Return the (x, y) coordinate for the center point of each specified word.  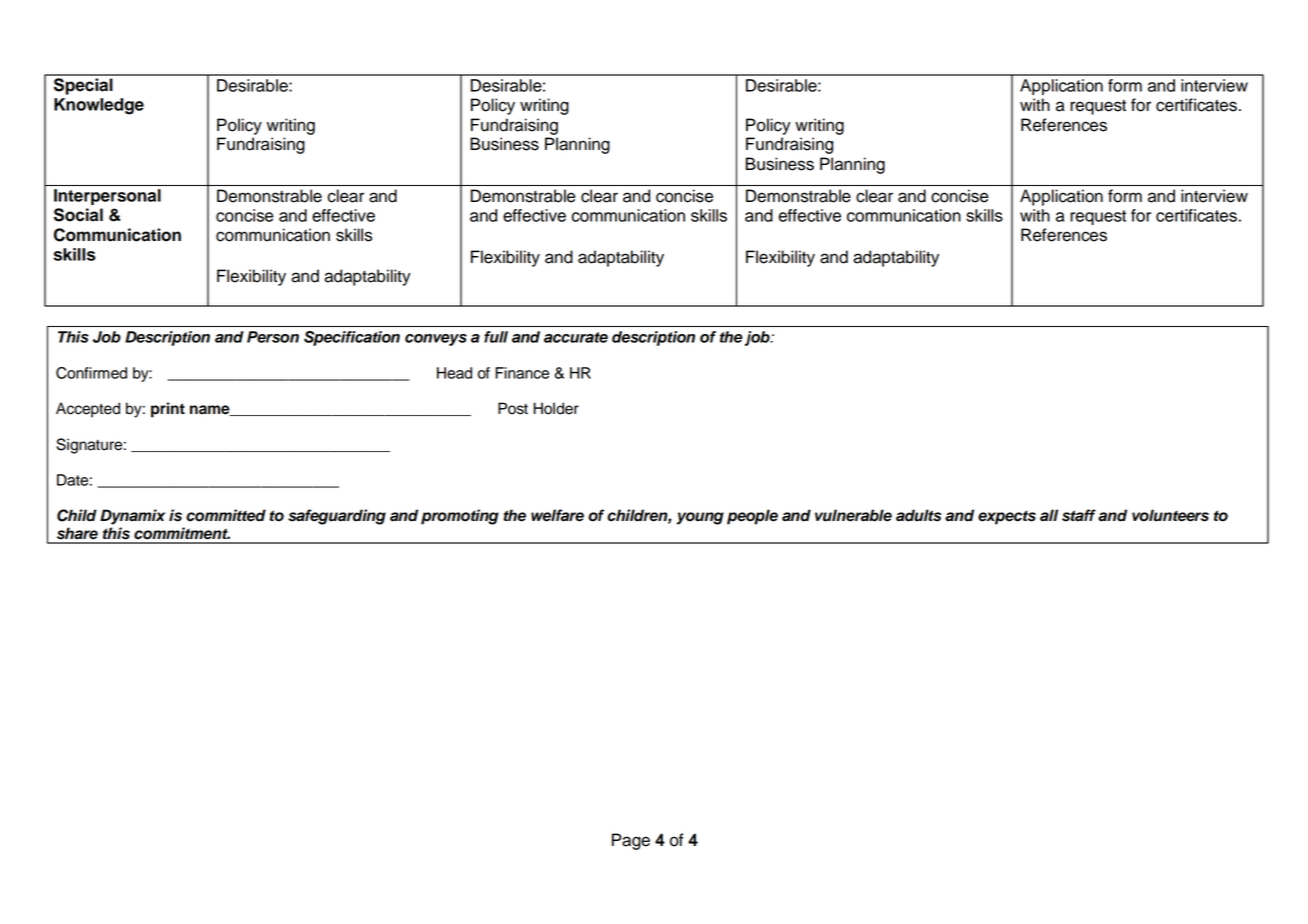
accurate (576, 337)
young (700, 518)
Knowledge (99, 106)
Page (631, 841)
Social (78, 215)
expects (1007, 517)
